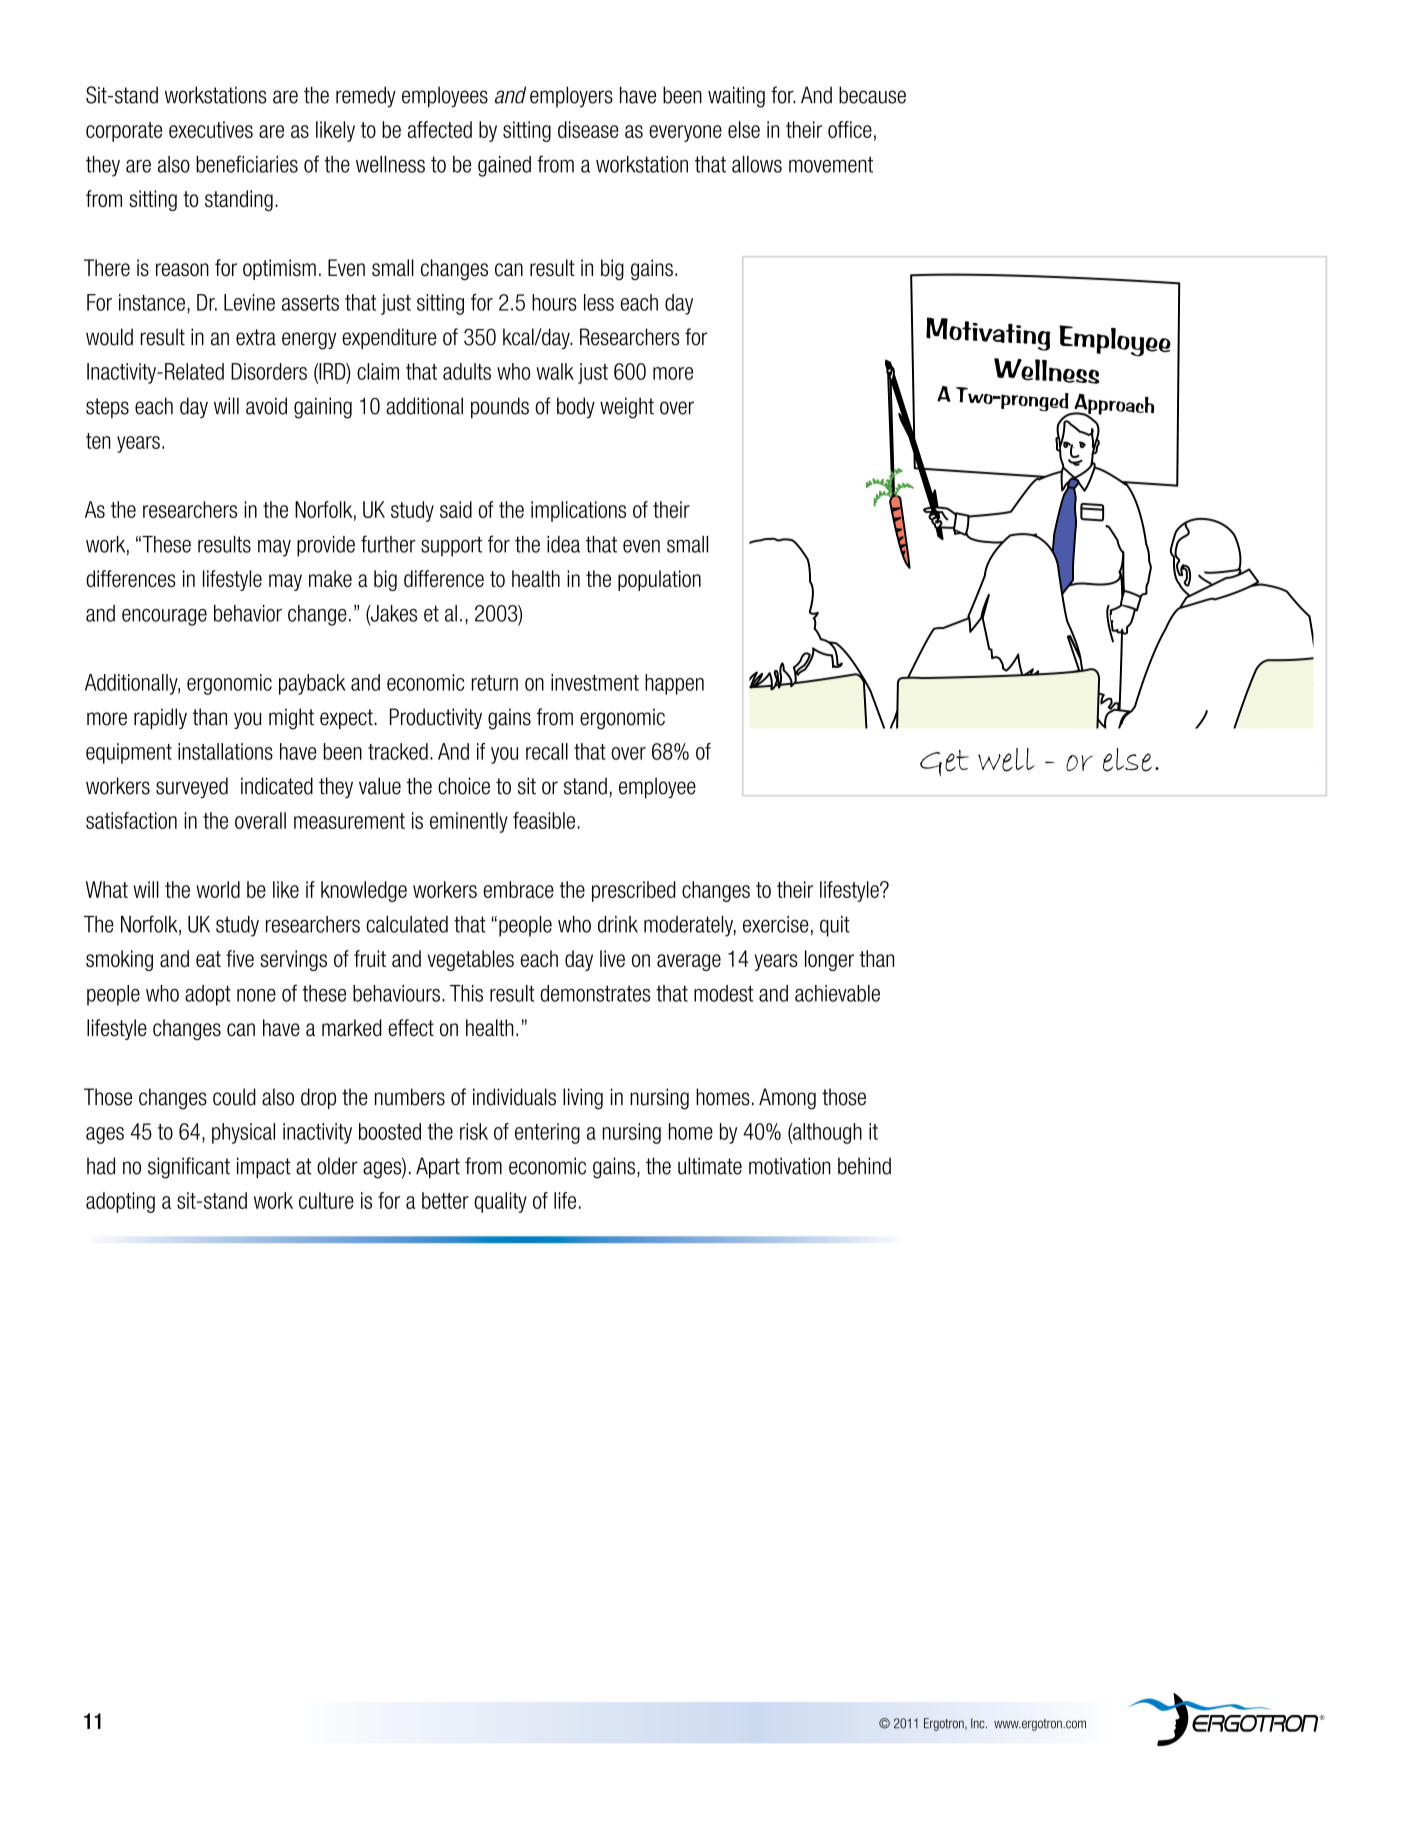  I want to click on gained, so click(504, 166).
